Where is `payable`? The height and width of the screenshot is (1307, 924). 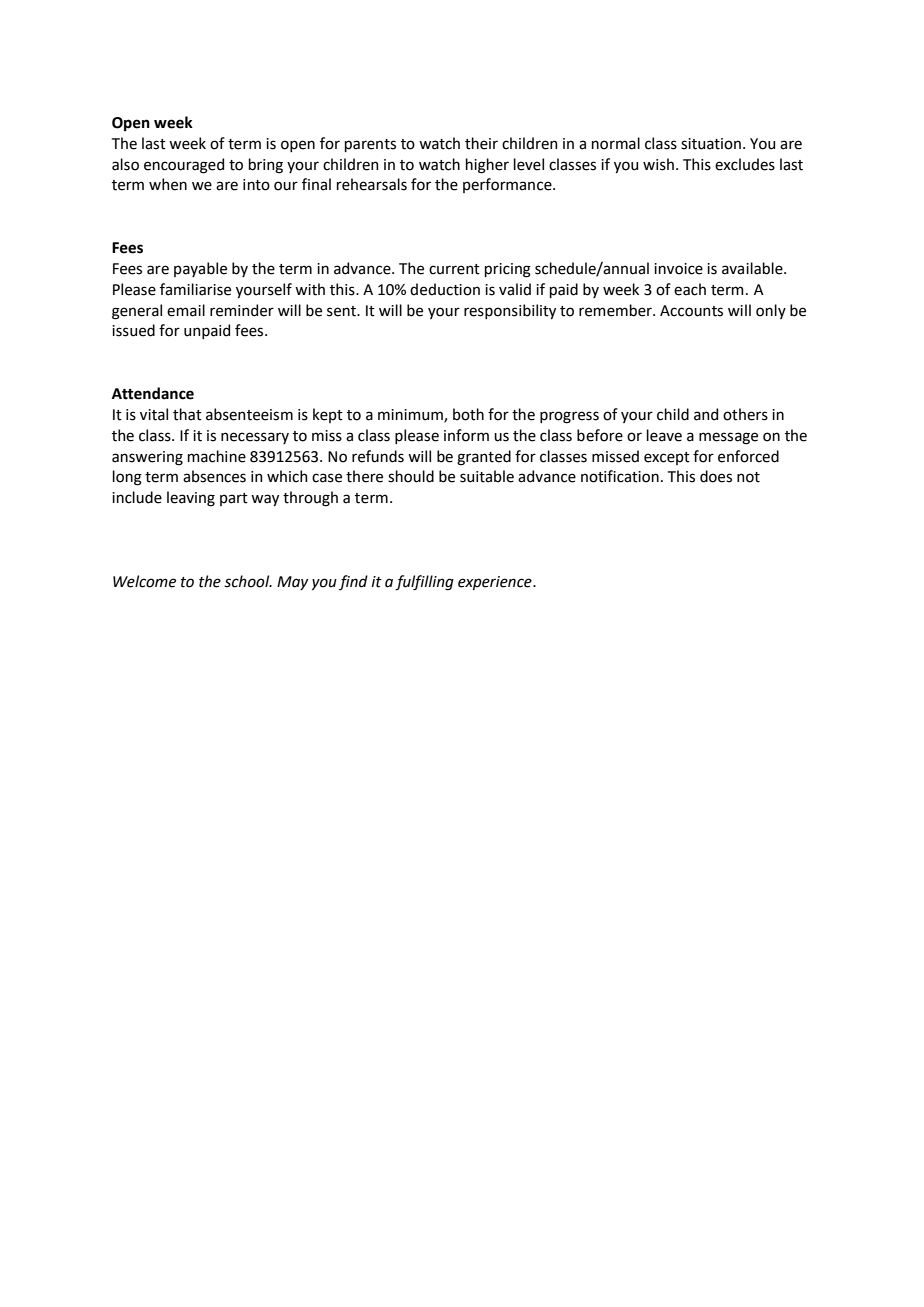 payable is located at coordinates (200, 269).
